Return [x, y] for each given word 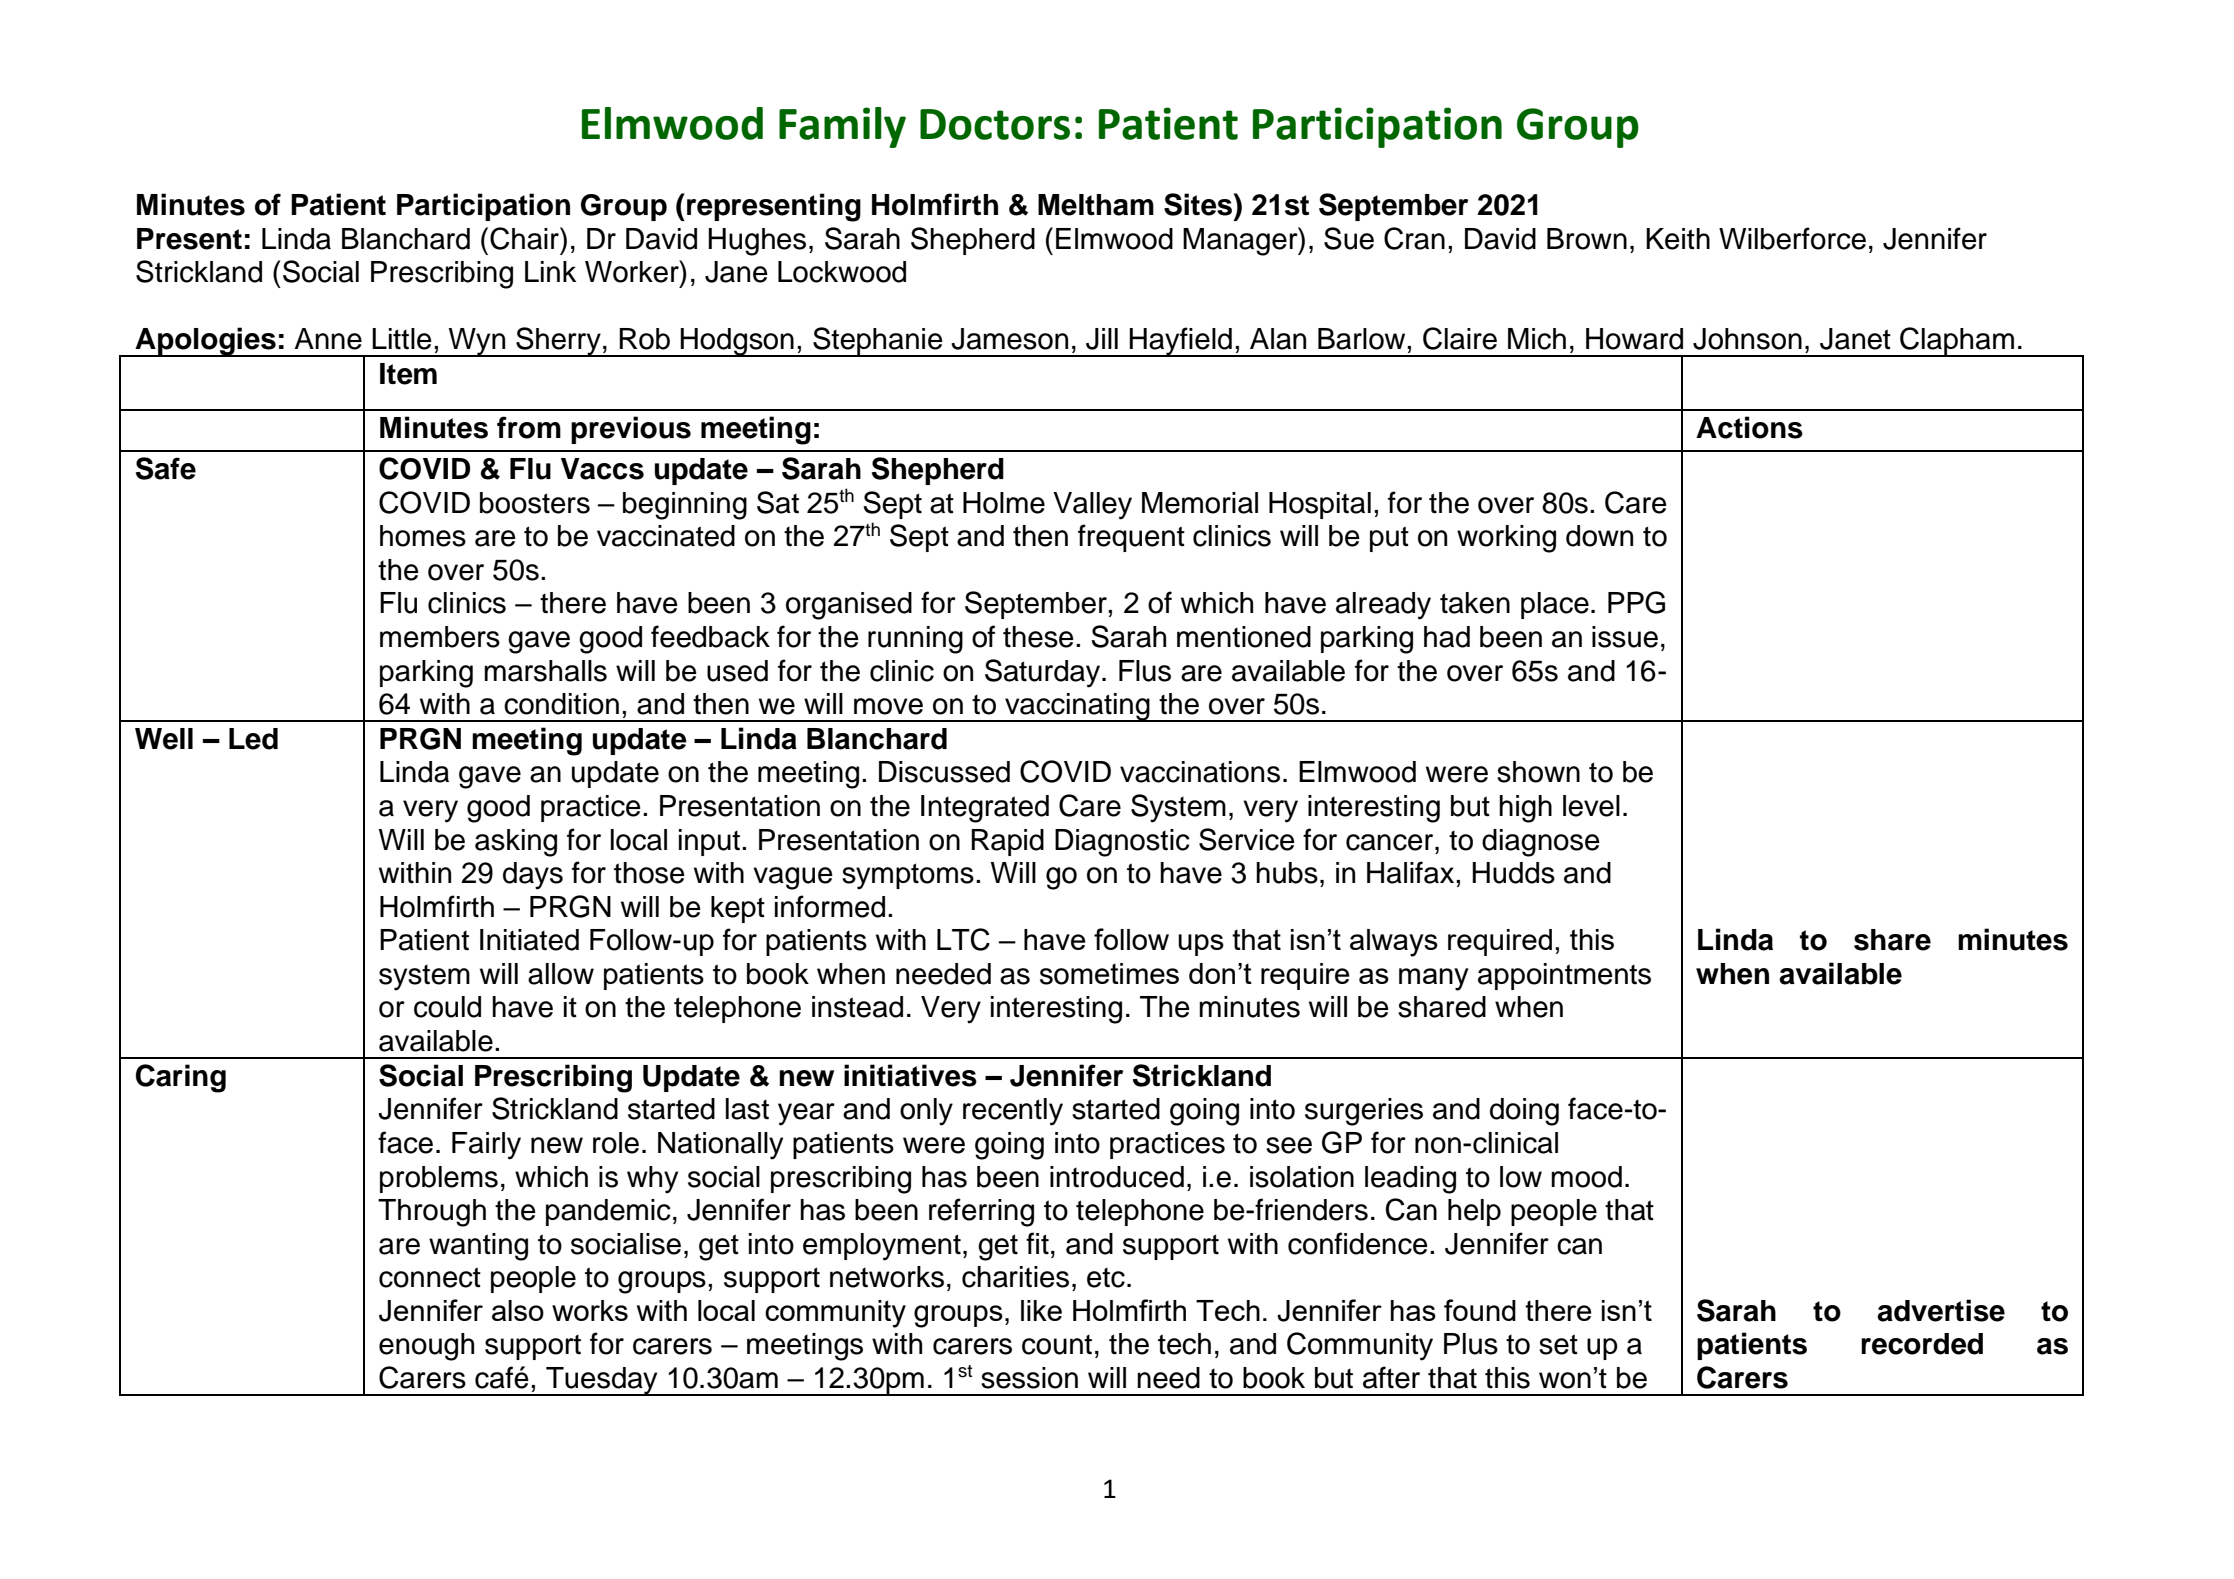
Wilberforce [1792, 238]
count [1057, 1345]
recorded [1922, 1344]
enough [426, 1347]
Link [550, 271]
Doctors [995, 124]
